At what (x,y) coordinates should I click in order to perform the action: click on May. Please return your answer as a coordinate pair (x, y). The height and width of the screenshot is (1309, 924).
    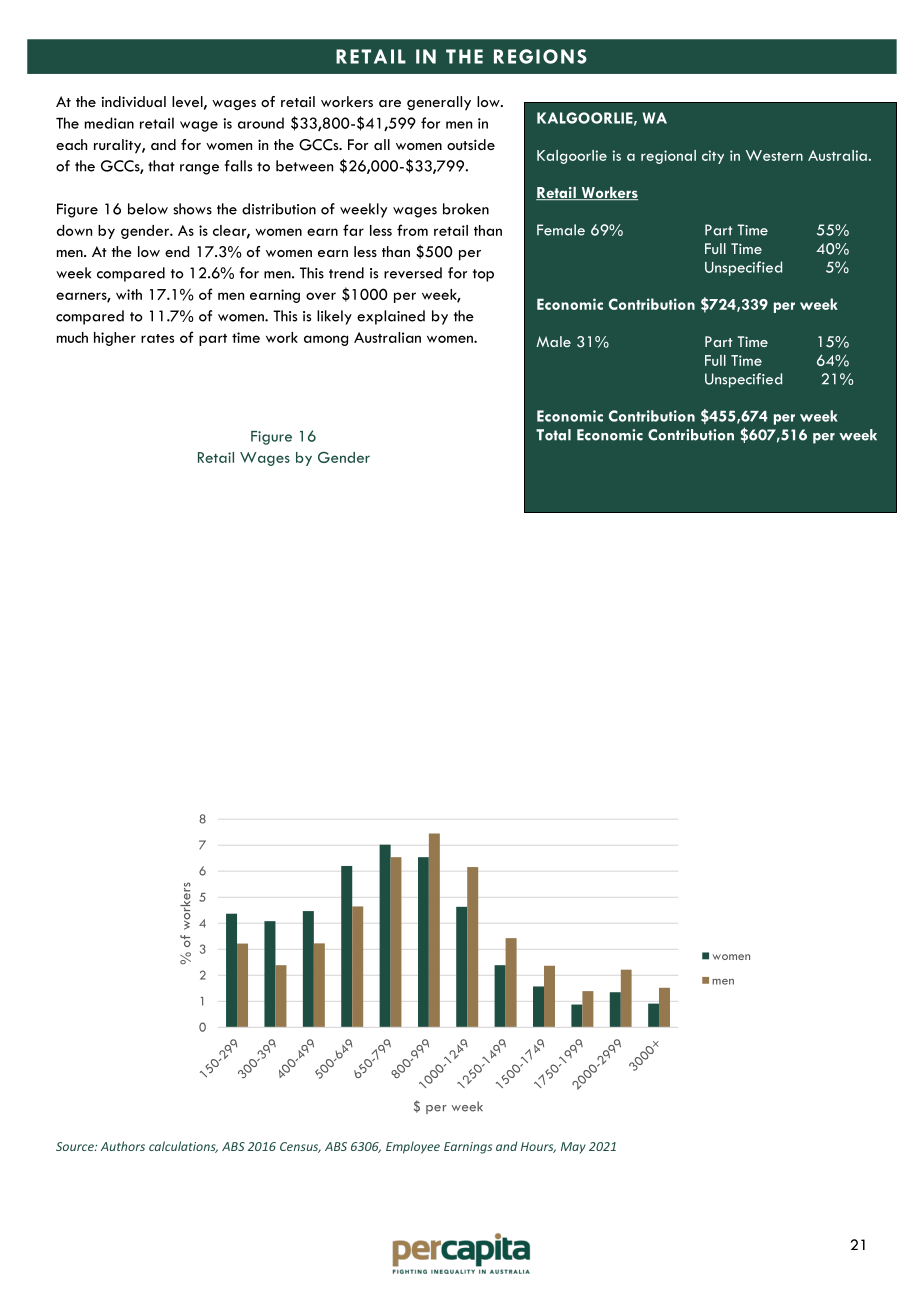
    Looking at the image, I should click on (573, 1148).
